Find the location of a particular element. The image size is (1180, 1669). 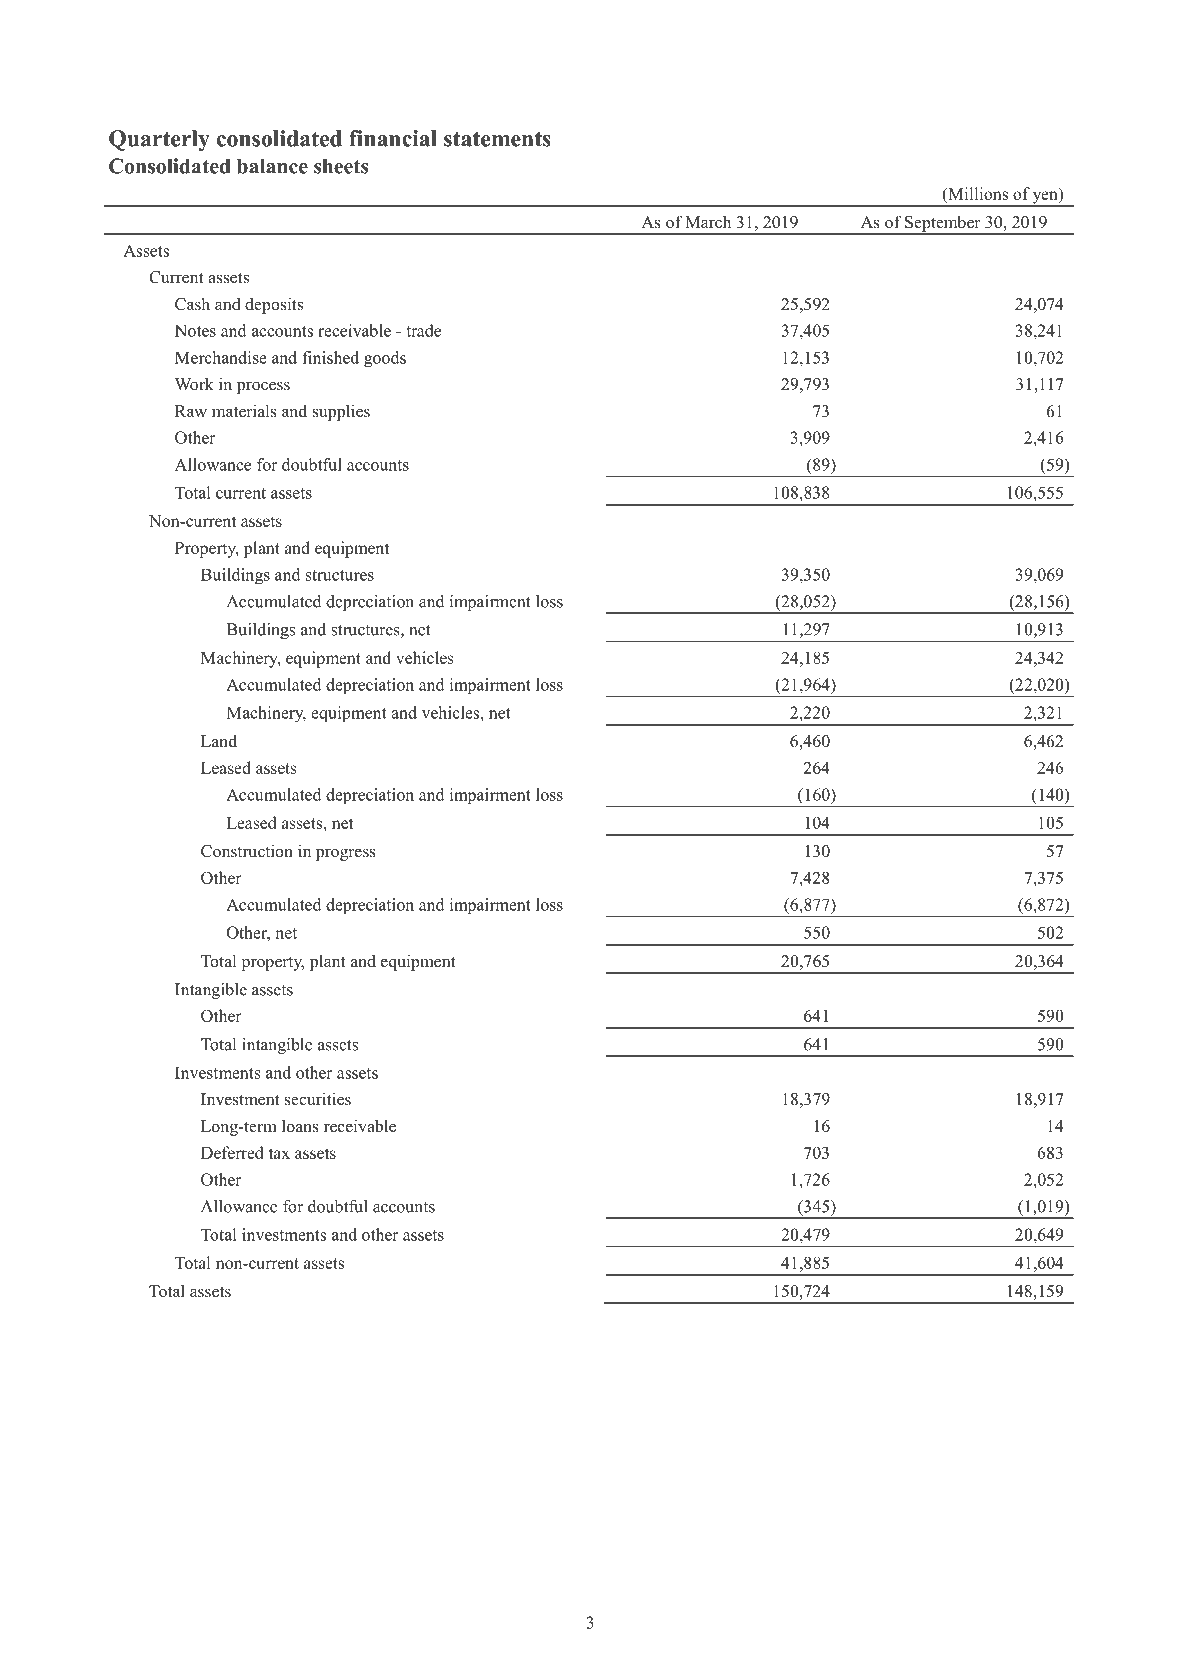

Land is located at coordinates (219, 741).
